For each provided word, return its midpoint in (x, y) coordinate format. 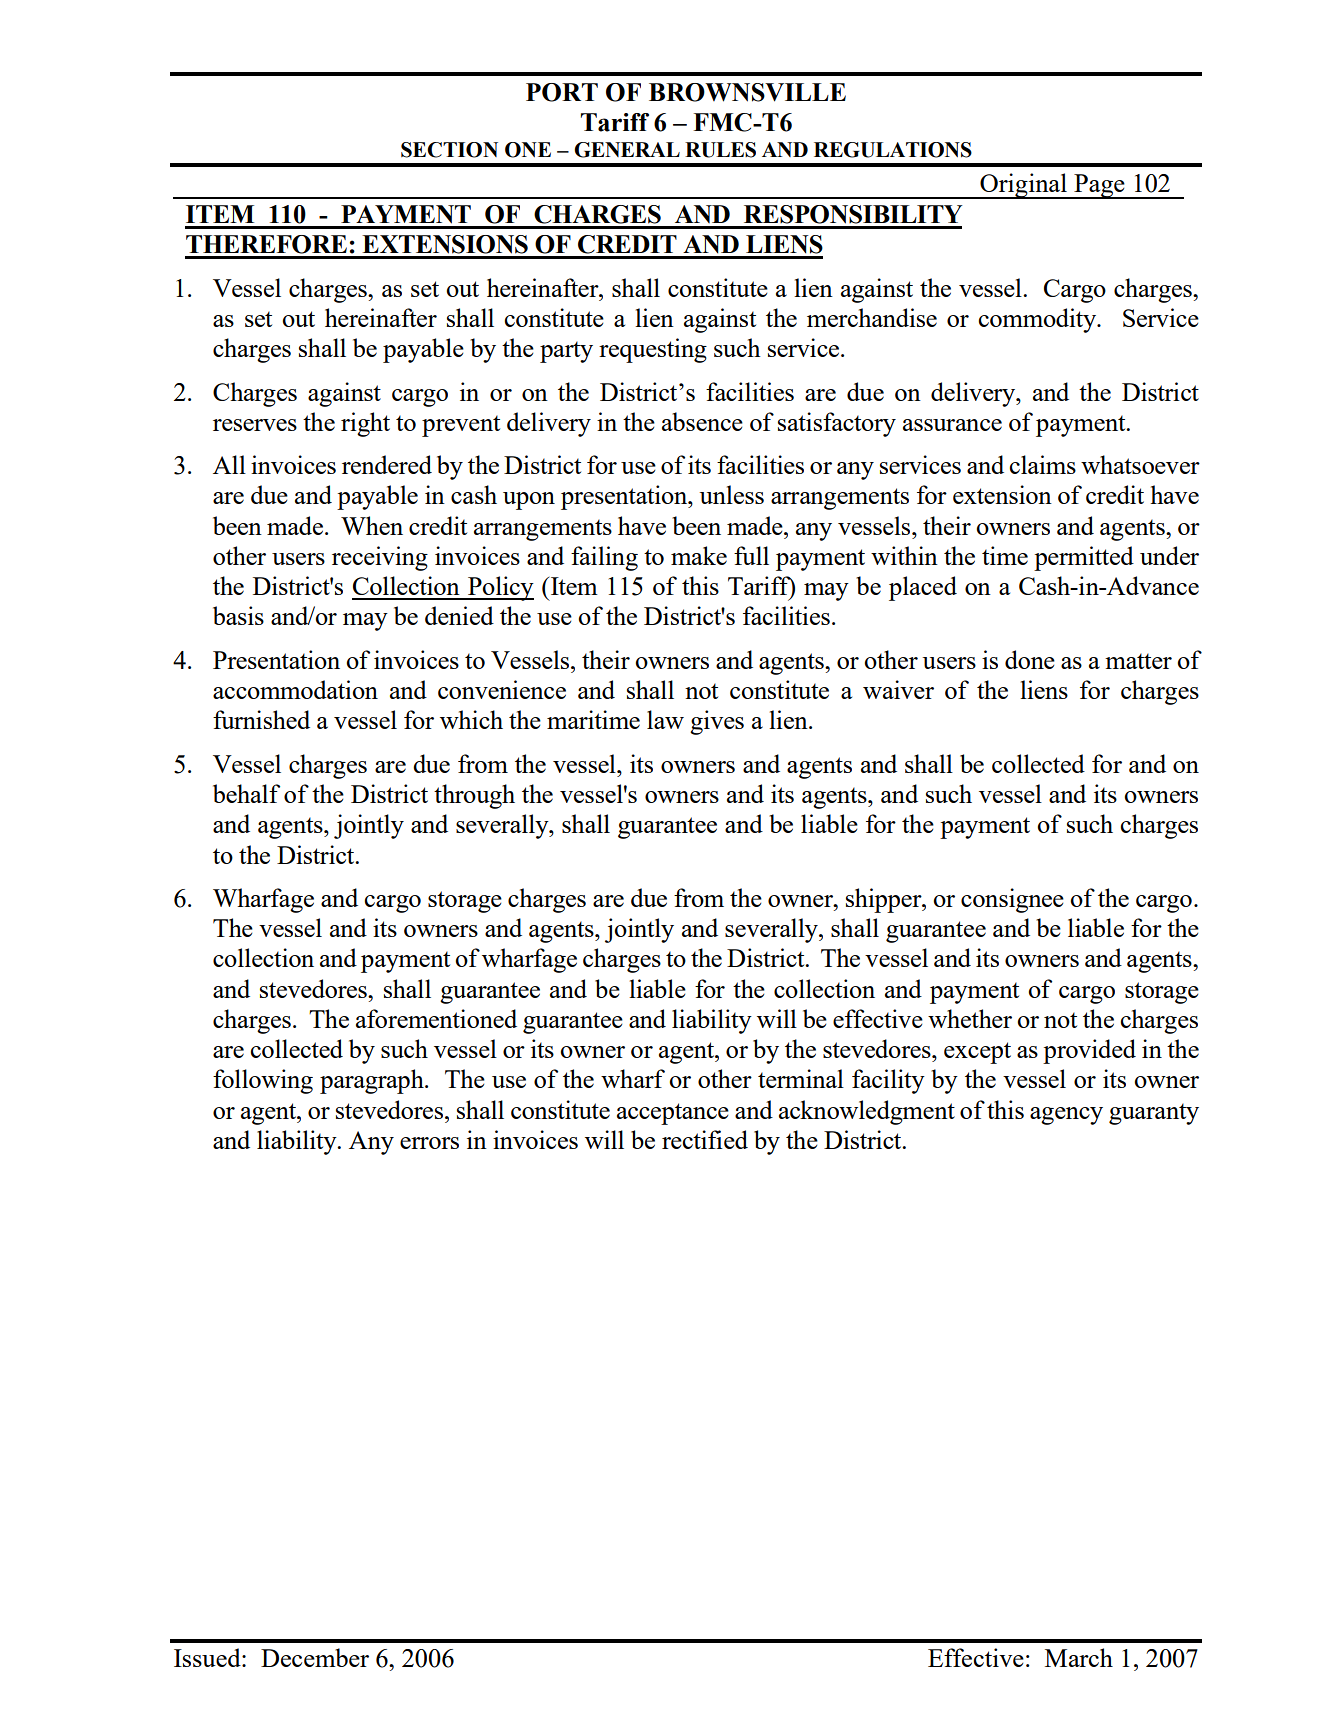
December (315, 1657)
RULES (720, 150)
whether (970, 1018)
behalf (246, 793)
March (1079, 1657)
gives (717, 722)
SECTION (449, 150)
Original (1023, 186)
